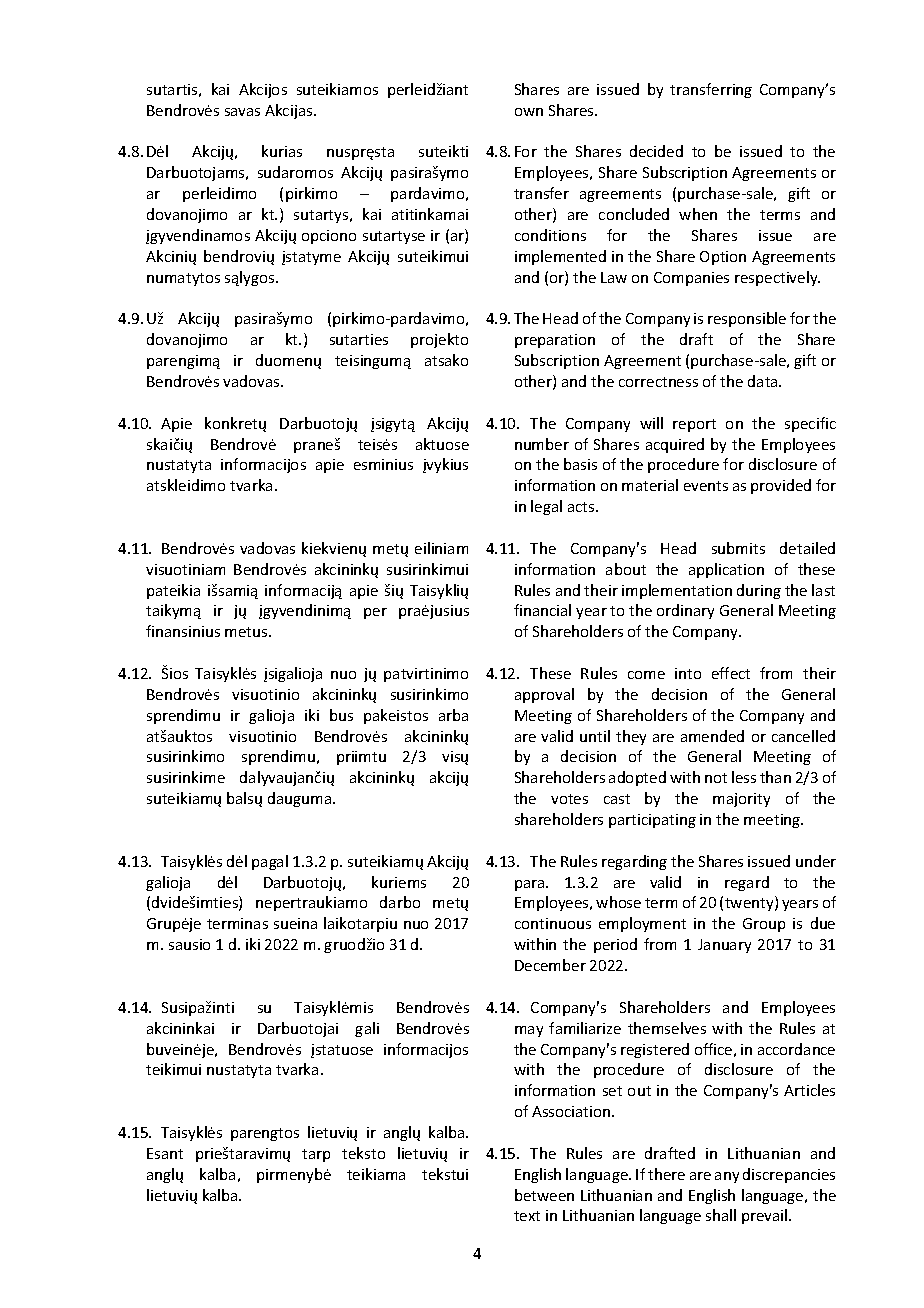  What do you see at coordinates (247, 632) in the page?
I see `metus` at bounding box center [247, 632].
